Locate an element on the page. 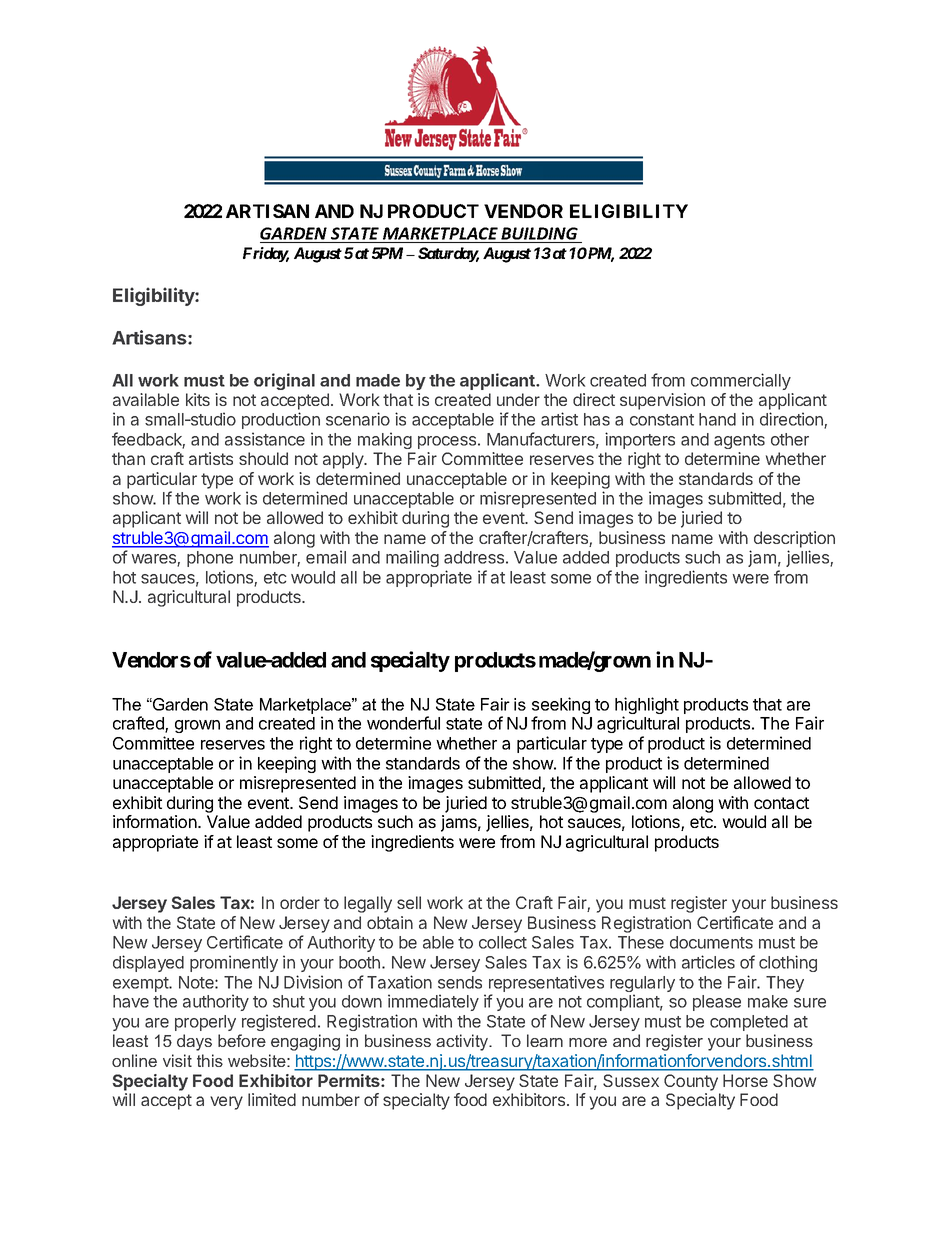 This document has height=1233, width=952. original is located at coordinates (284, 381).
